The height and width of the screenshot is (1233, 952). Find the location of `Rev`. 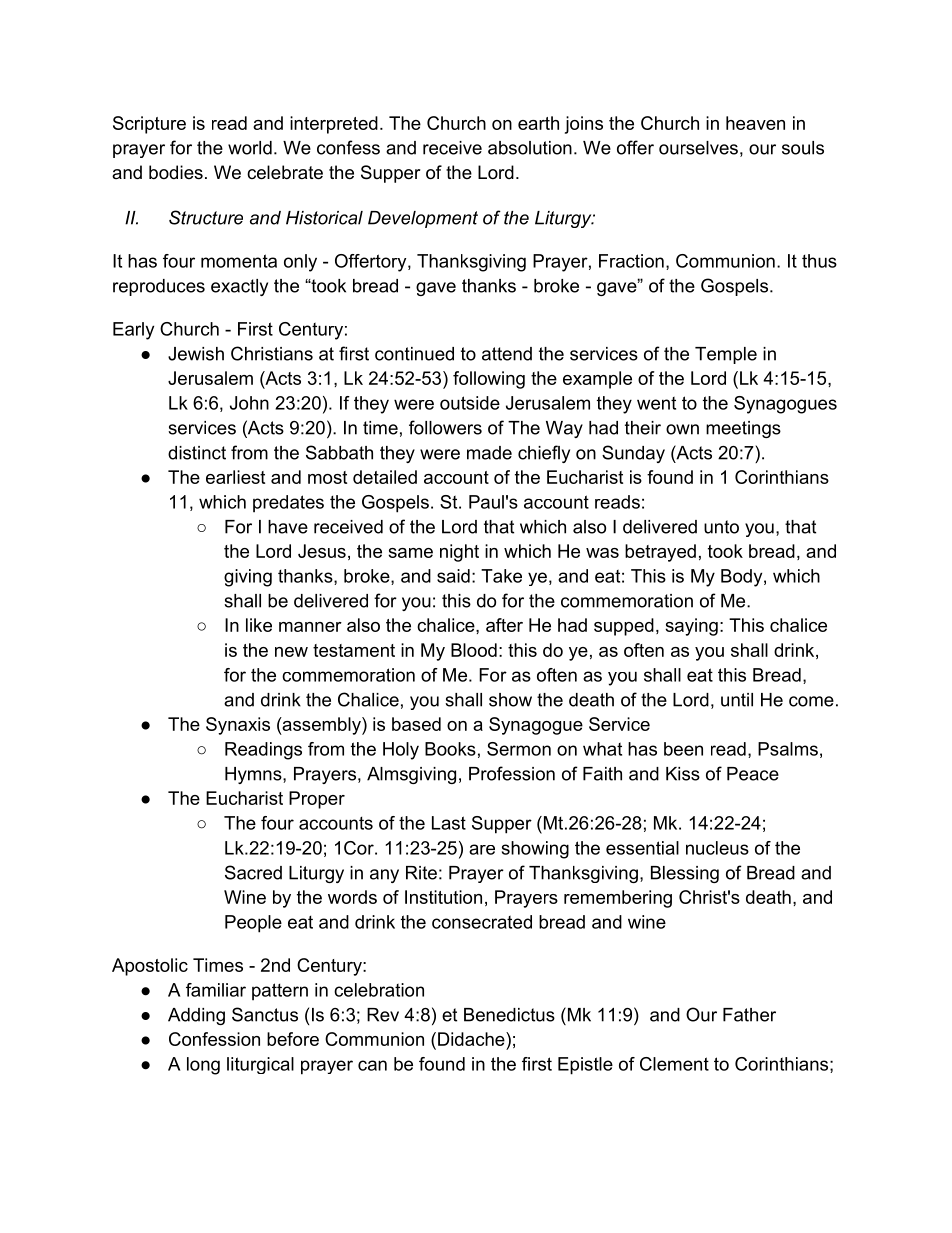

Rev is located at coordinates (383, 1015).
